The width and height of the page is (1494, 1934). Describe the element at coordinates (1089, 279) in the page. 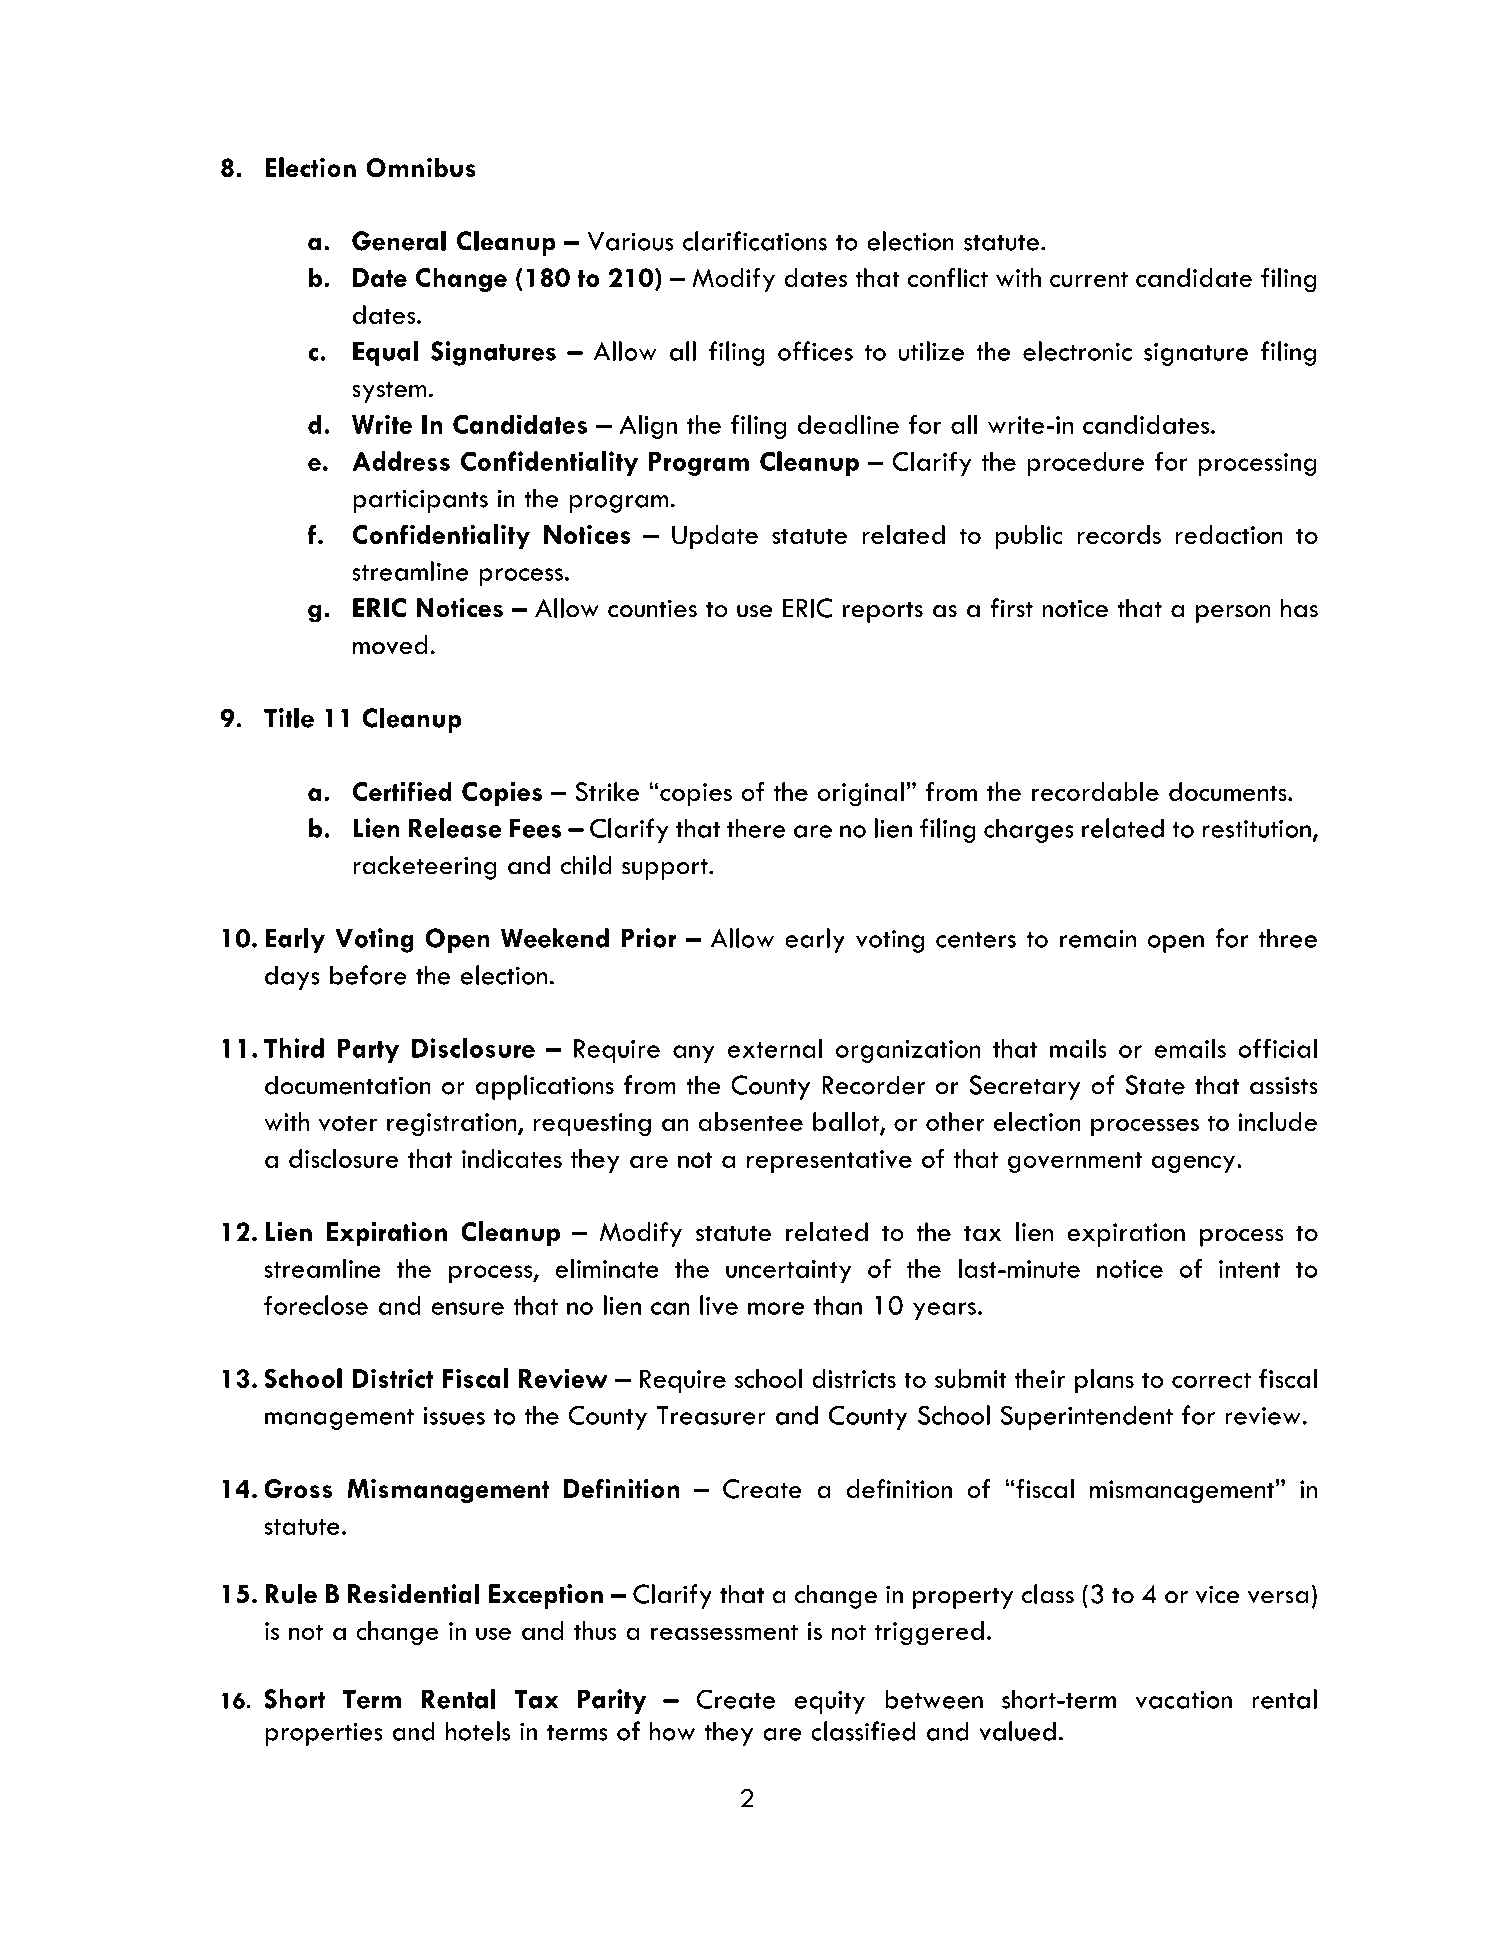

I see `current` at that location.
